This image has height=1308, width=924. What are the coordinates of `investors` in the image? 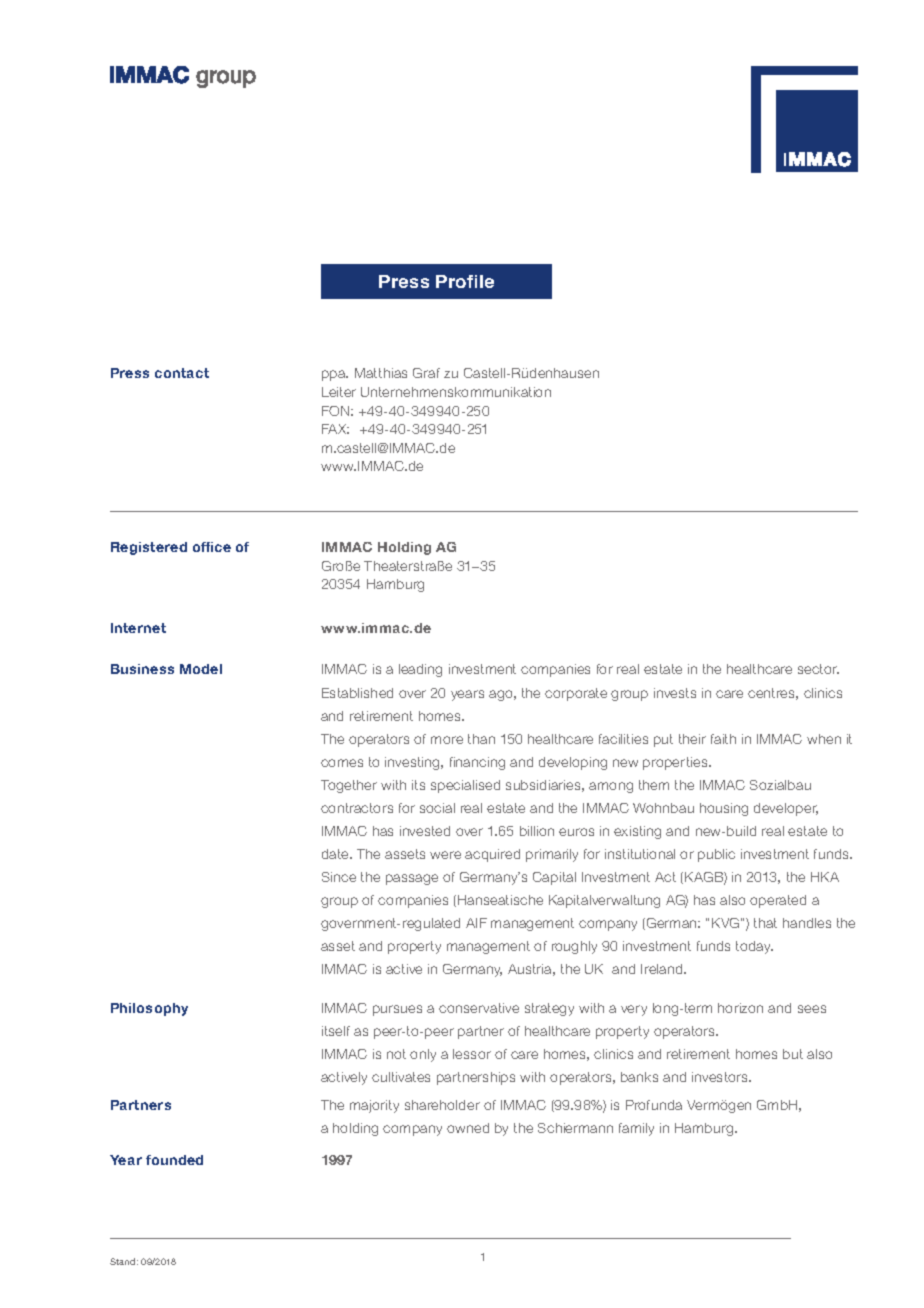 It's located at (721, 1077).
